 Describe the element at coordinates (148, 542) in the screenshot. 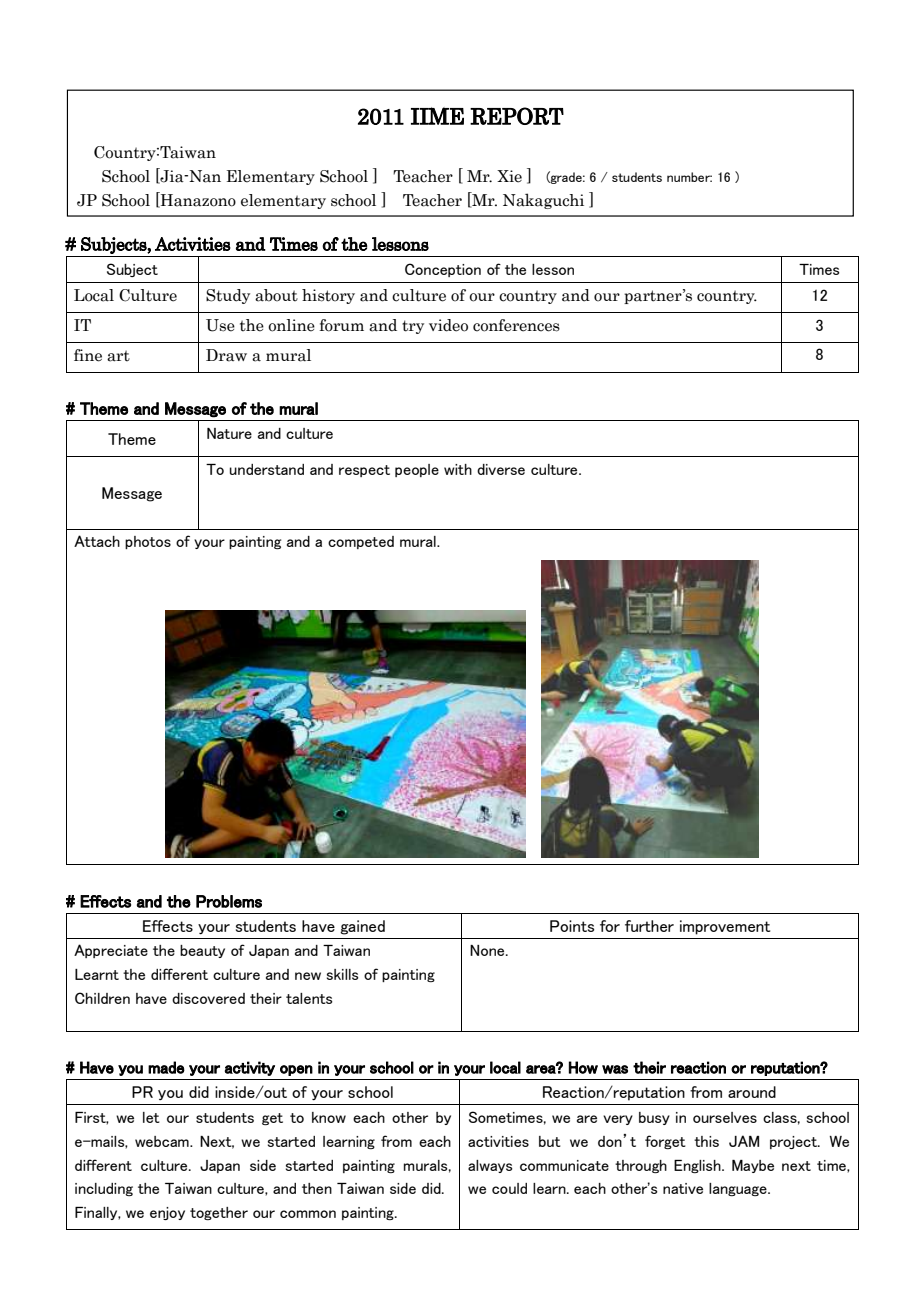

I see `photos` at that location.
